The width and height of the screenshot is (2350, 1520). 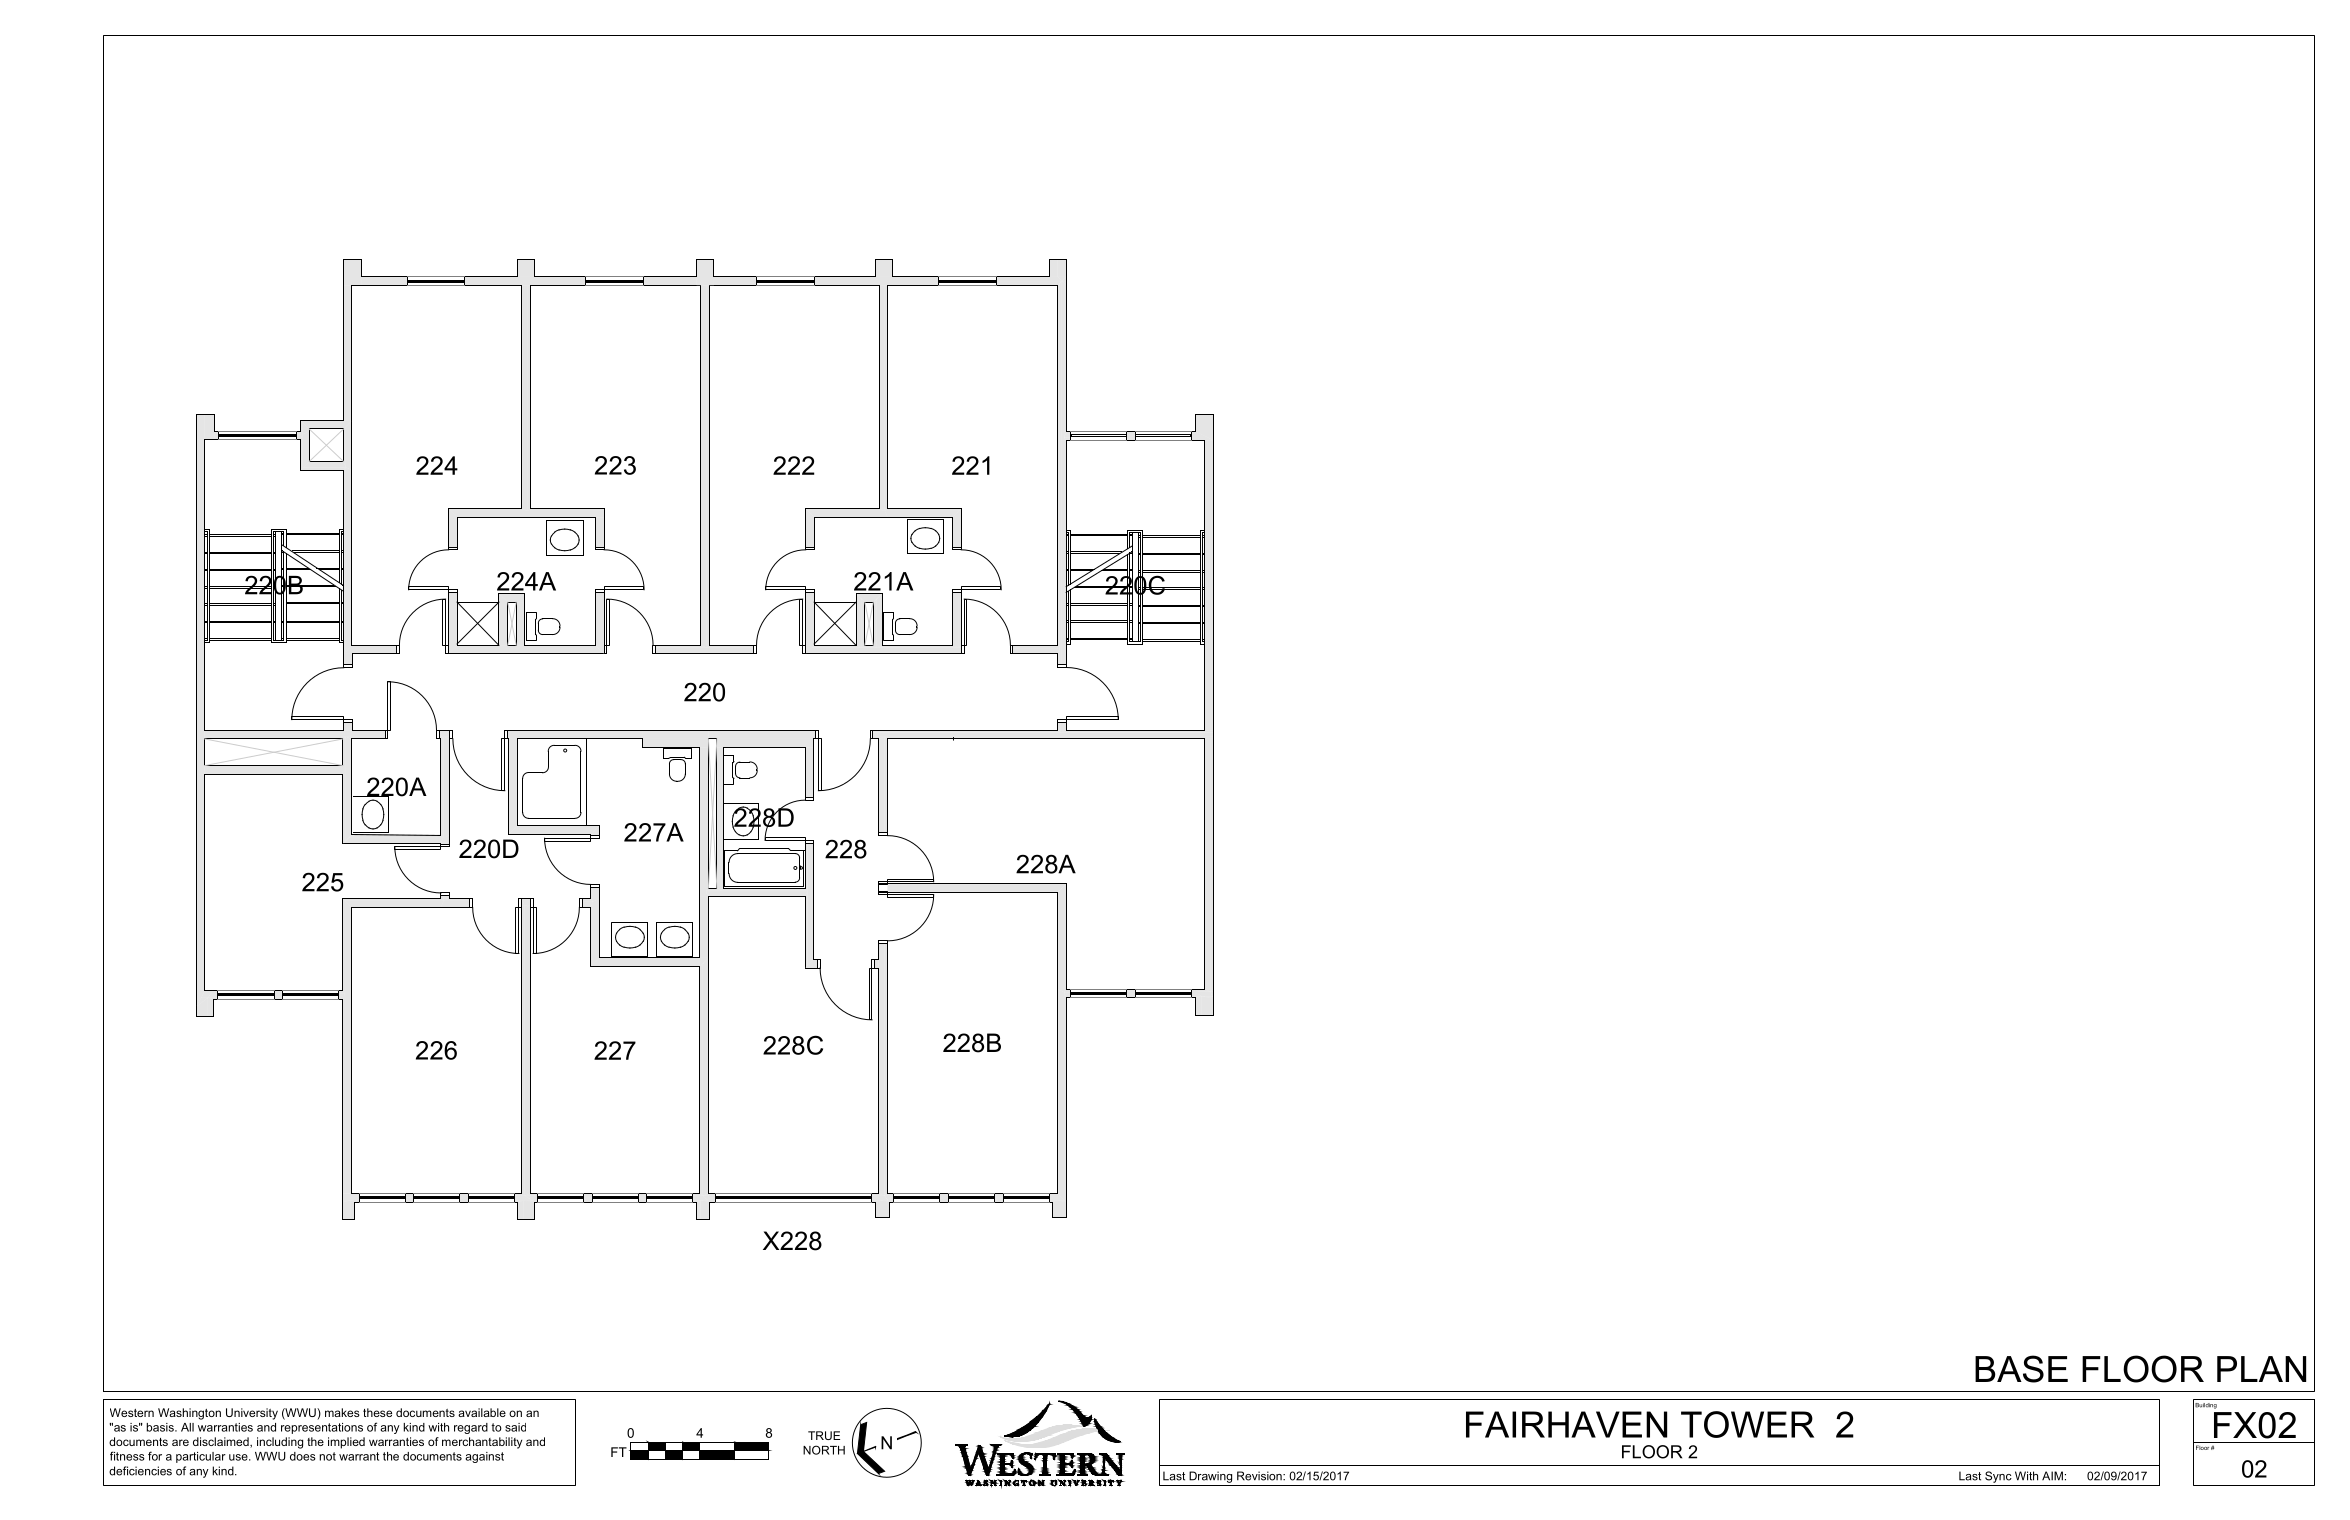 What do you see at coordinates (2261, 1369) in the screenshot?
I see `PLAN` at bounding box center [2261, 1369].
